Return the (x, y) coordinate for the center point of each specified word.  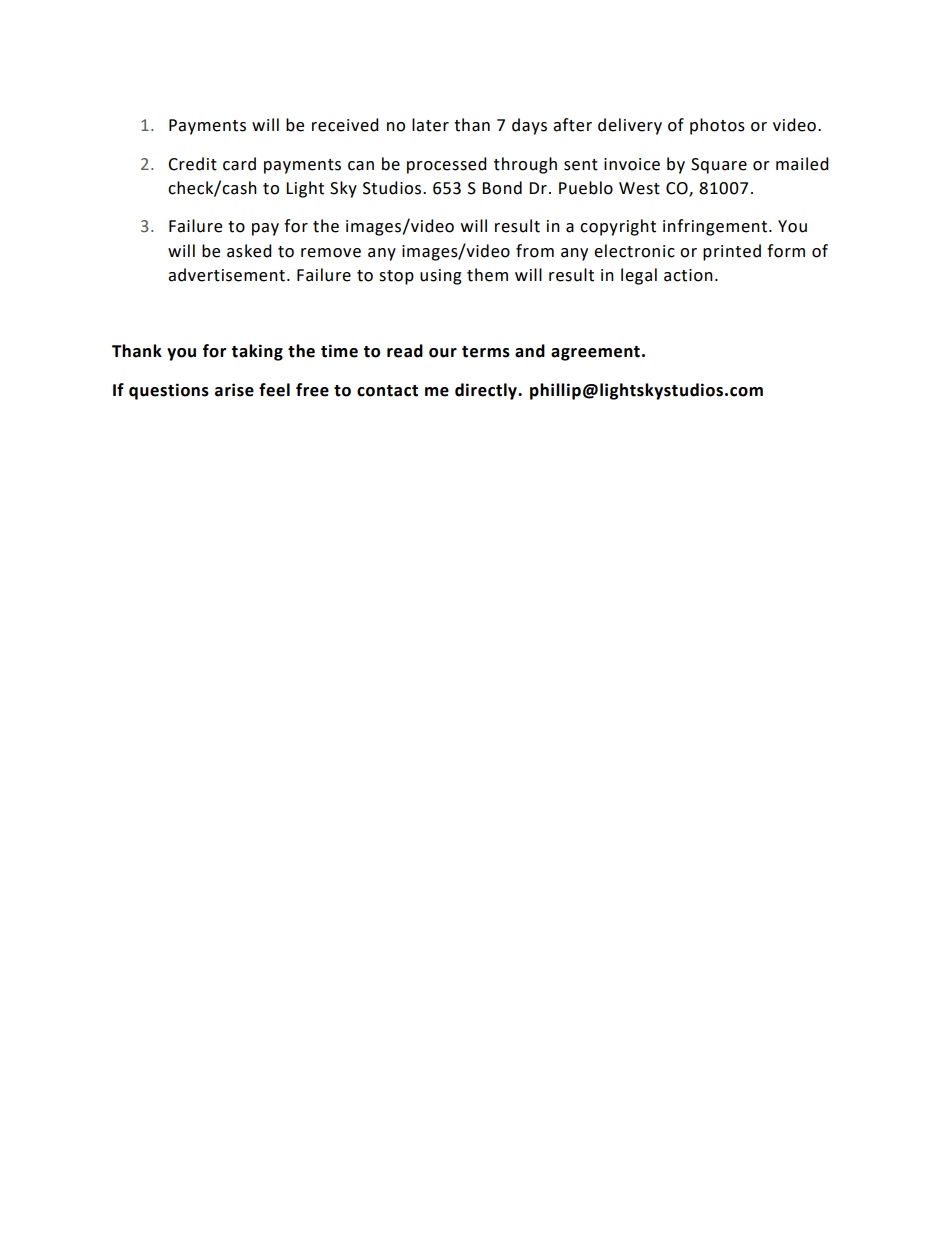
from (535, 251)
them (487, 275)
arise (234, 390)
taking (257, 352)
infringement (715, 227)
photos (717, 126)
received (345, 125)
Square (719, 166)
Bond (502, 188)
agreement (595, 353)
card (239, 164)
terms (486, 352)
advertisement (226, 275)
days (529, 126)
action (688, 275)
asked (249, 251)
